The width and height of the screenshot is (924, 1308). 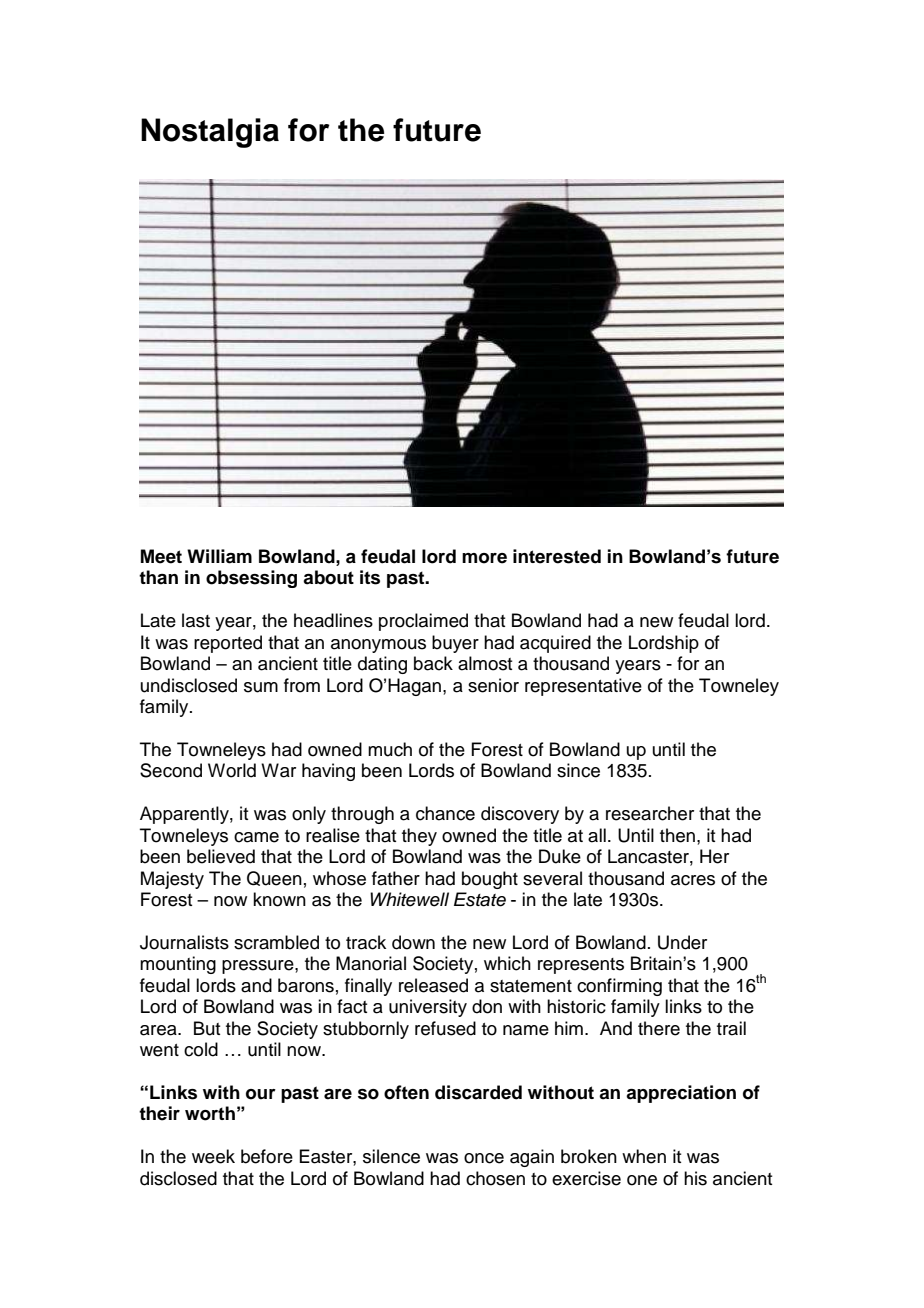 I want to click on more, so click(x=484, y=558).
